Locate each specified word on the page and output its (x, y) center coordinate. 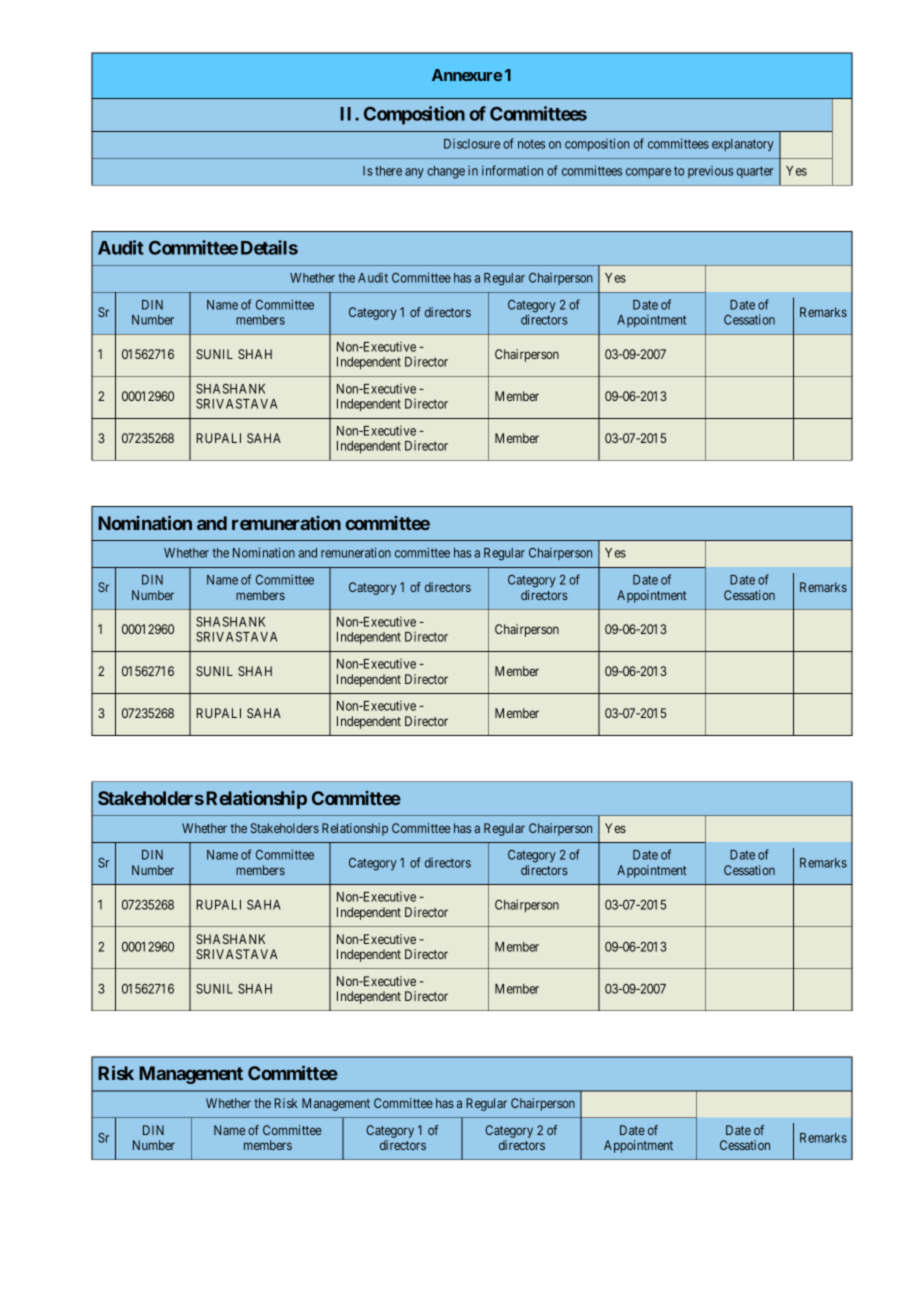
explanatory (743, 145)
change (446, 172)
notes (531, 144)
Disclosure (472, 144)
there (388, 171)
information (512, 170)
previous (710, 172)
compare (648, 173)
